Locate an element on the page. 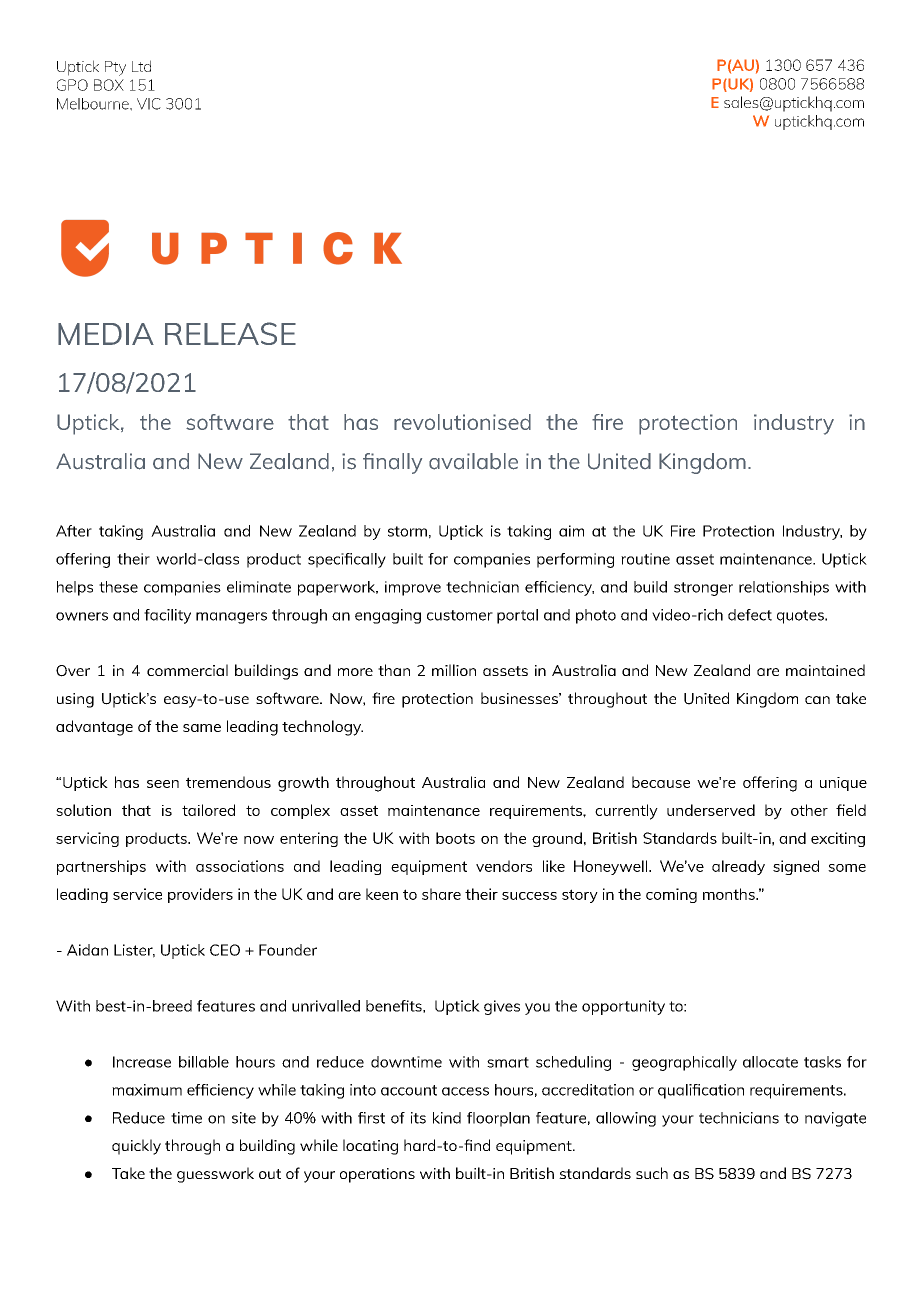 This image has width=924, height=1307. facility is located at coordinates (167, 616).
